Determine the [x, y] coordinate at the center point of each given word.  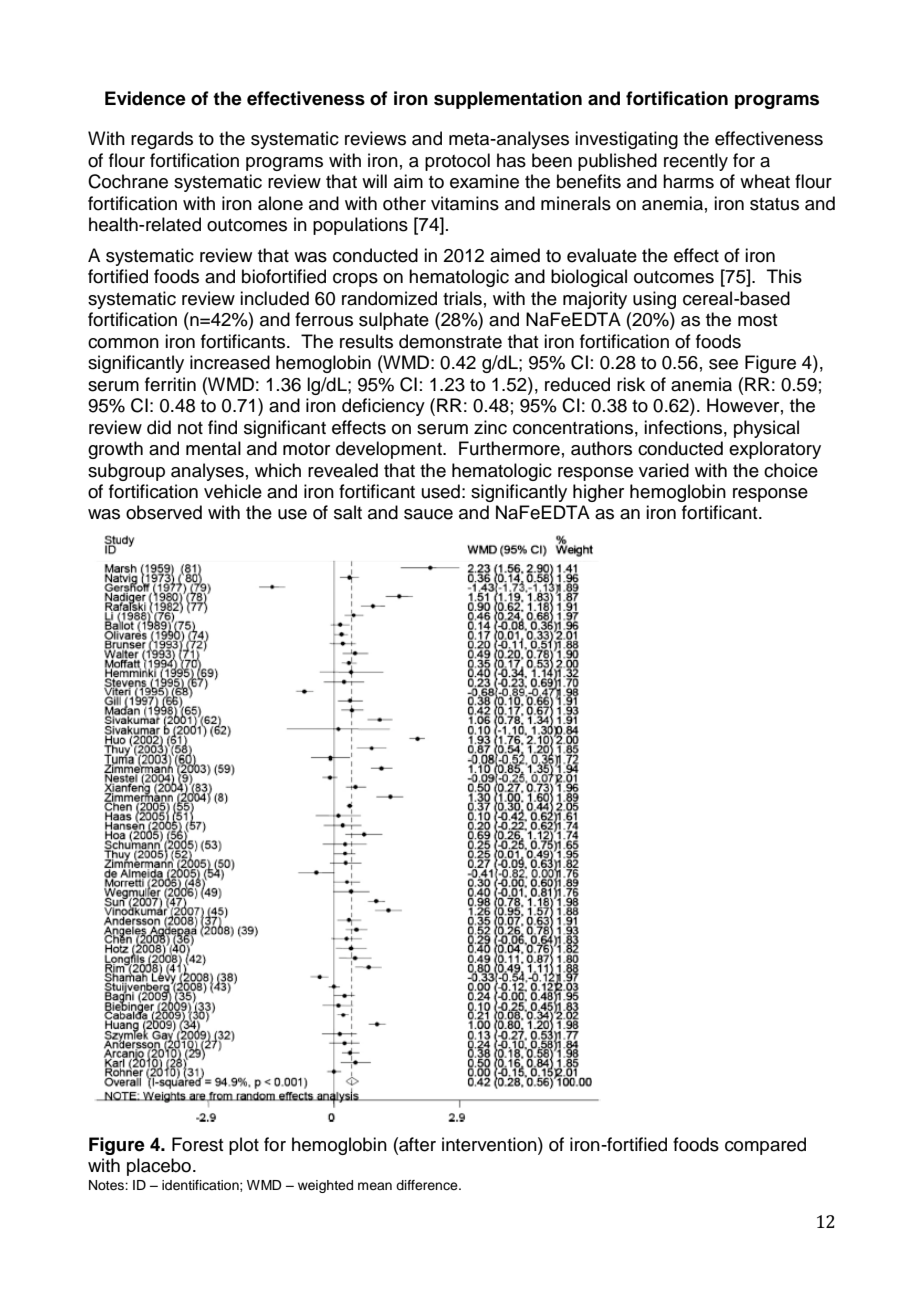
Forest [198, 1144]
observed [164, 512]
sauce [428, 514]
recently [696, 162]
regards [162, 140]
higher [598, 493]
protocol [457, 162]
